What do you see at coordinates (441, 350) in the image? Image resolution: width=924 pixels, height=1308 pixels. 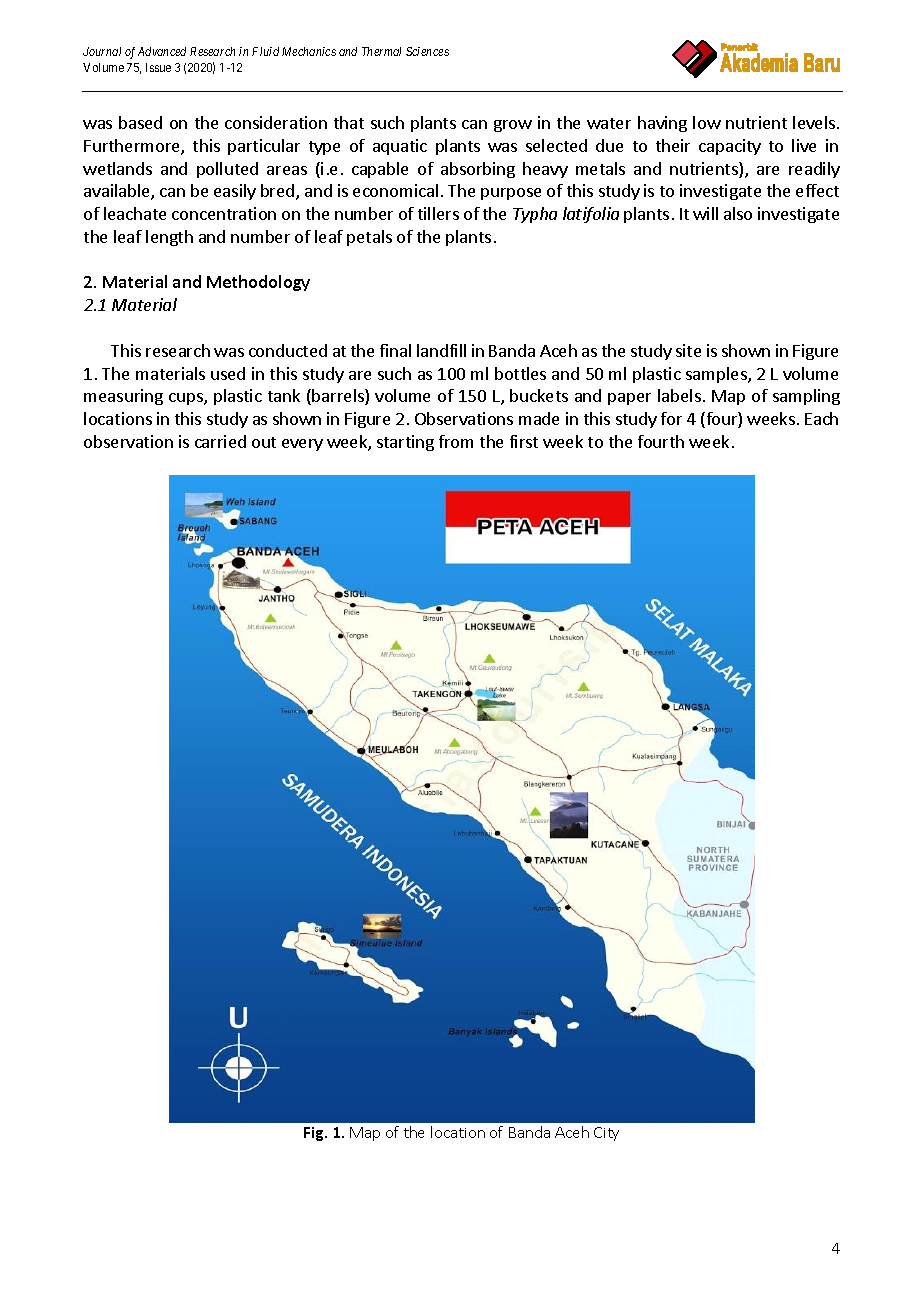 I see `landfill` at bounding box center [441, 350].
